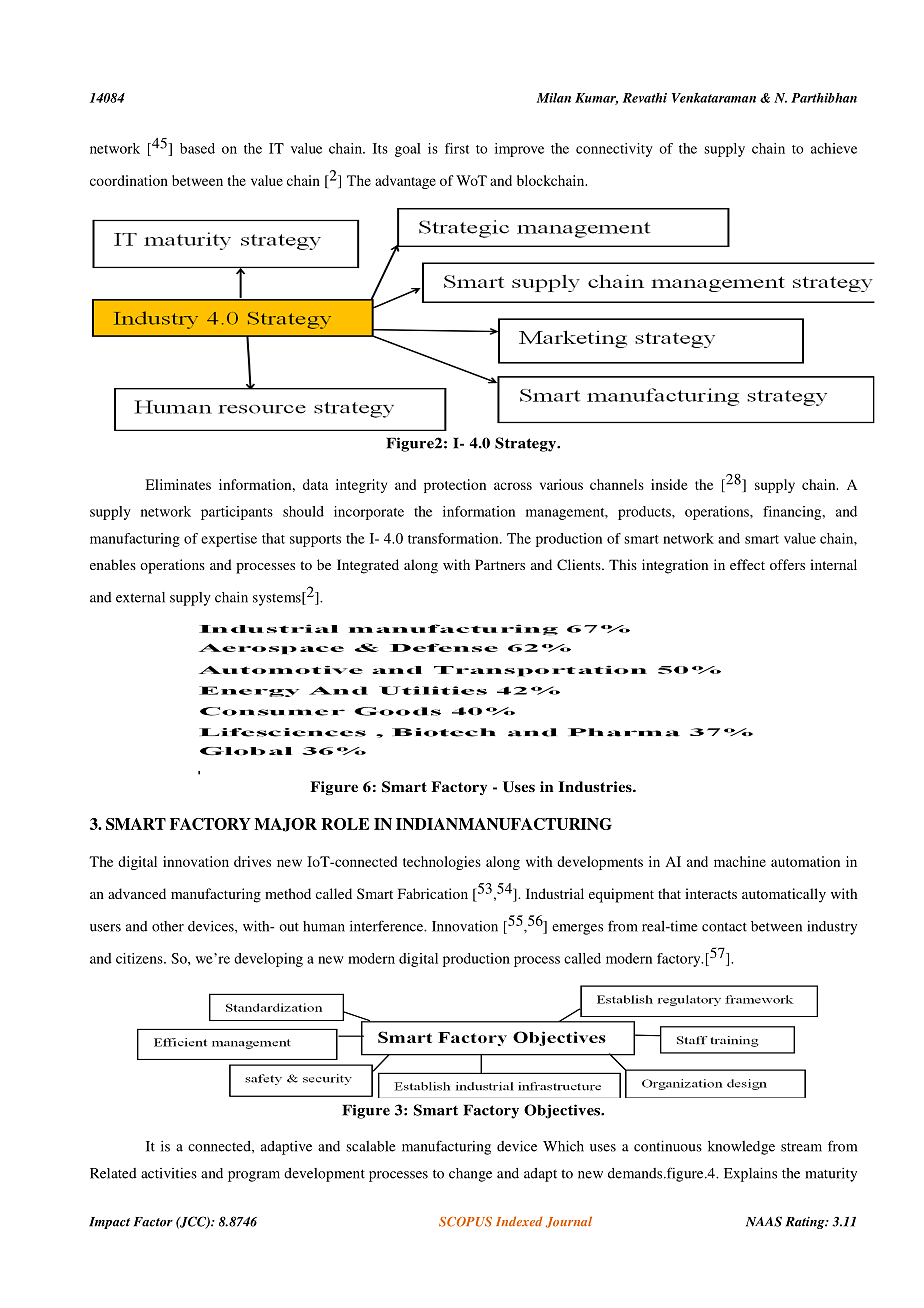 The image size is (924, 1308). What do you see at coordinates (669, 484) in the screenshot?
I see `inside` at bounding box center [669, 484].
